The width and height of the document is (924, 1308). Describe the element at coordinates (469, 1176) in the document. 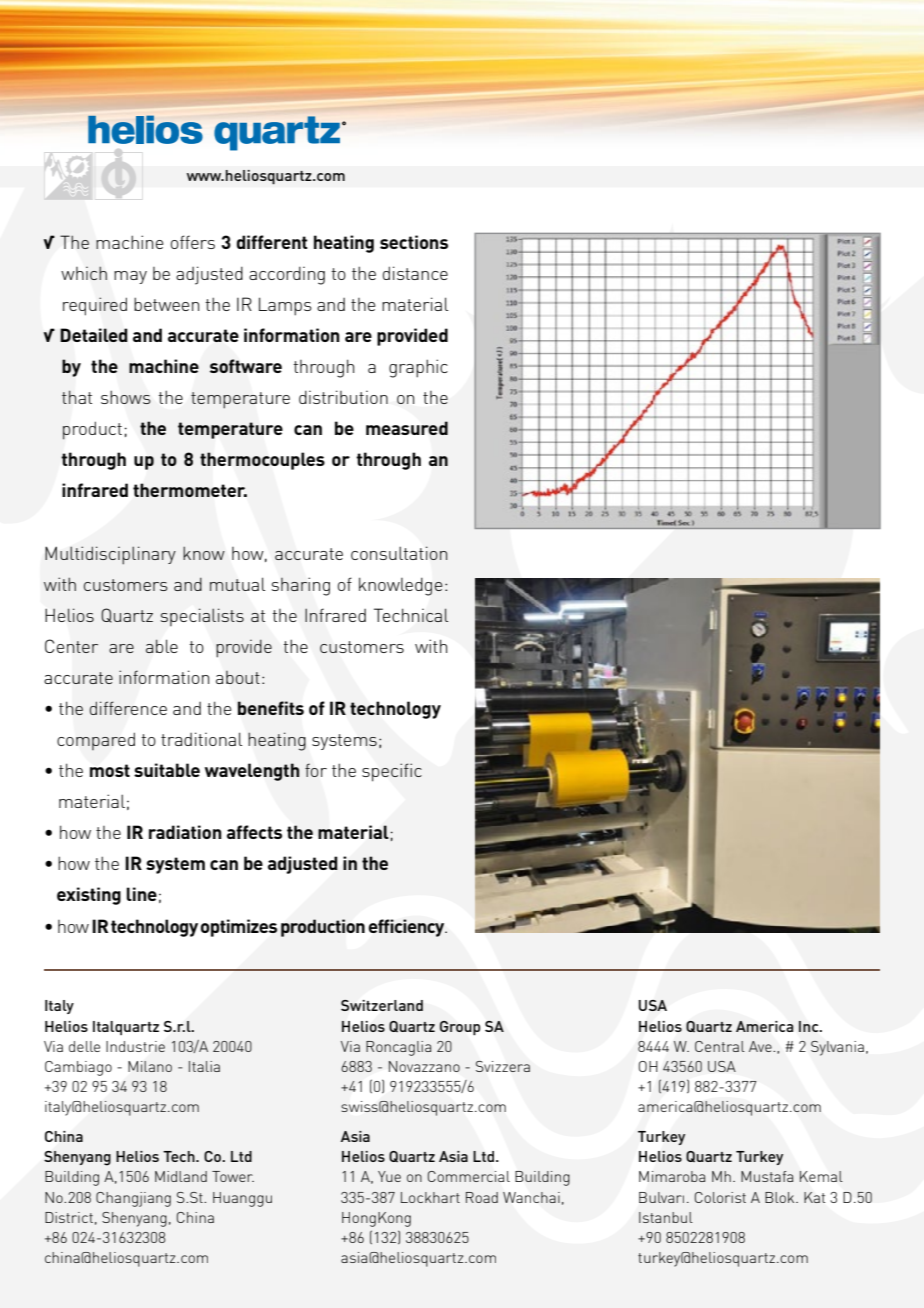

I see `Commercial` at that location.
